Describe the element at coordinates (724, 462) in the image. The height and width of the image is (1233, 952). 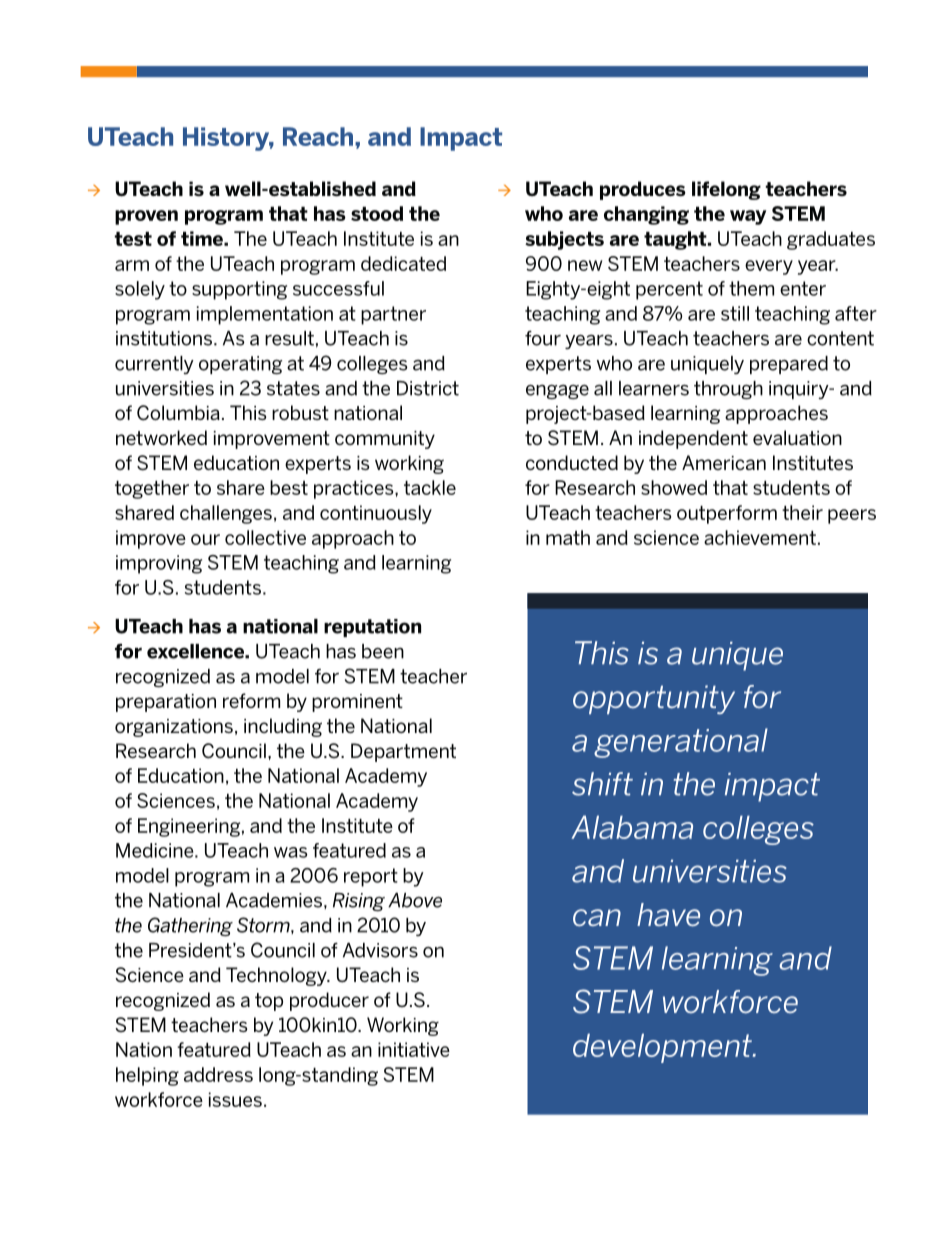
I see `American` at that location.
